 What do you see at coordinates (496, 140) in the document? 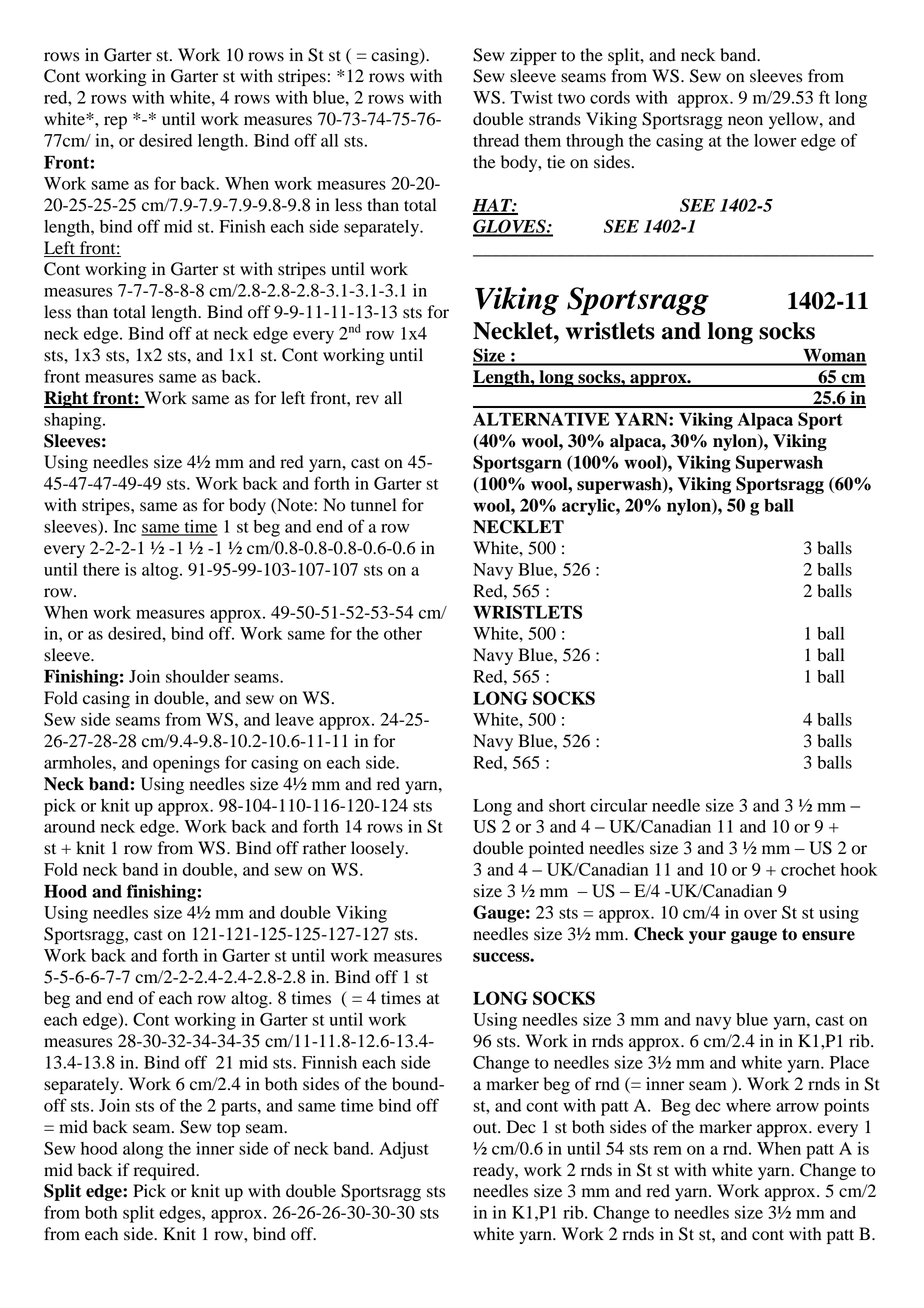
I see `thread` at bounding box center [496, 140].
